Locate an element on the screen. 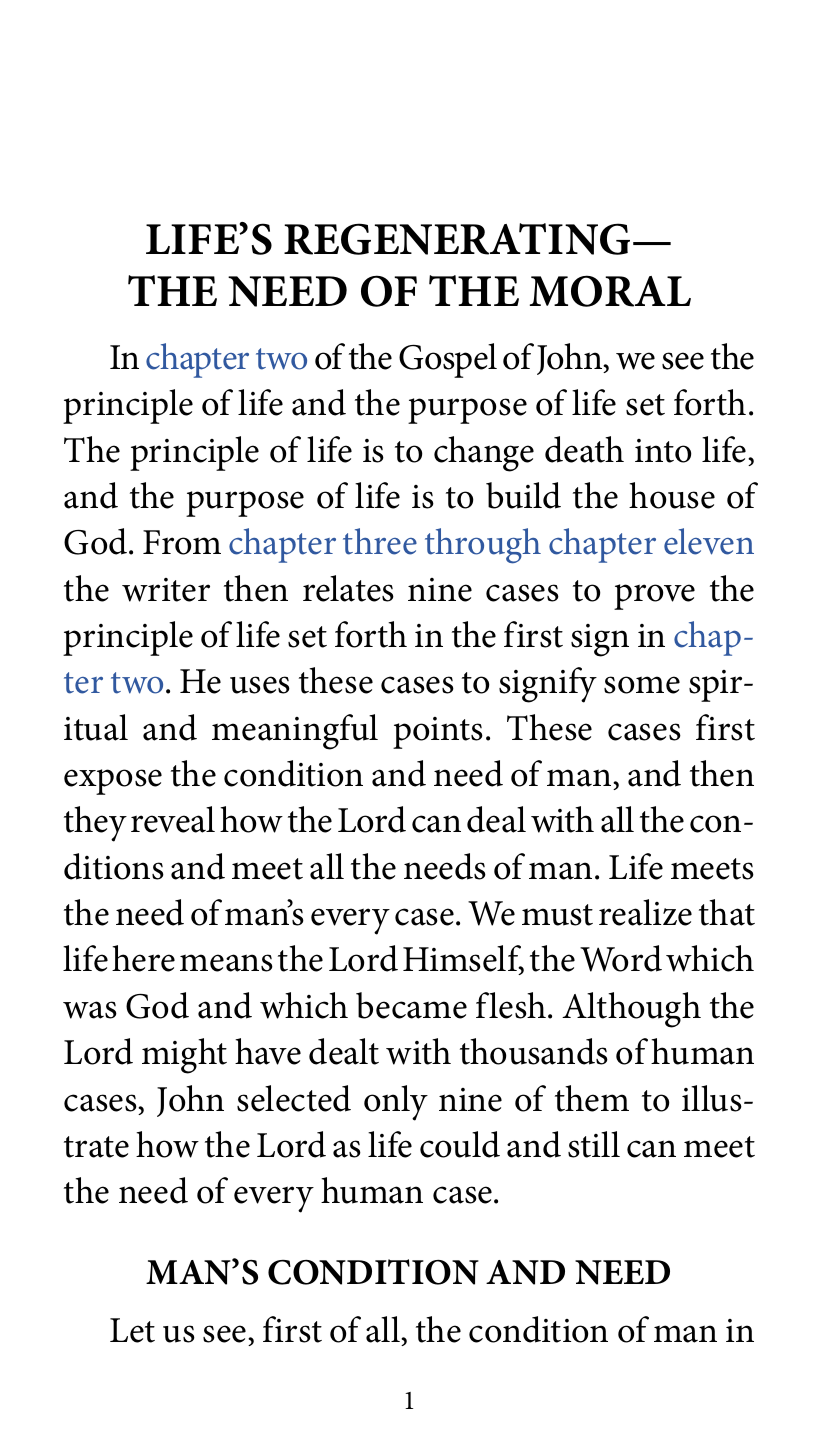  might is located at coordinates (184, 1056).
